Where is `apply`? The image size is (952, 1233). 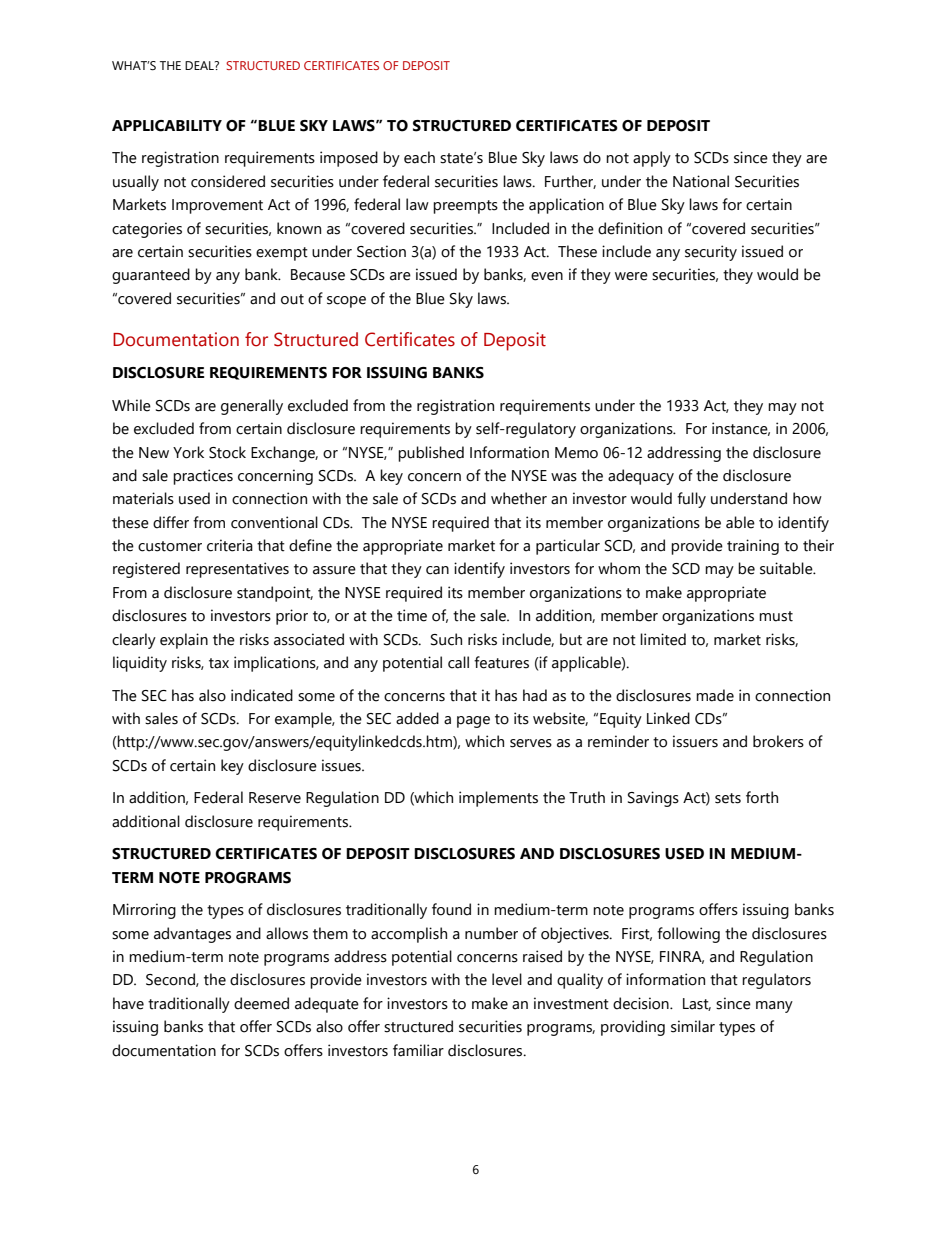
apply is located at coordinates (652, 159).
